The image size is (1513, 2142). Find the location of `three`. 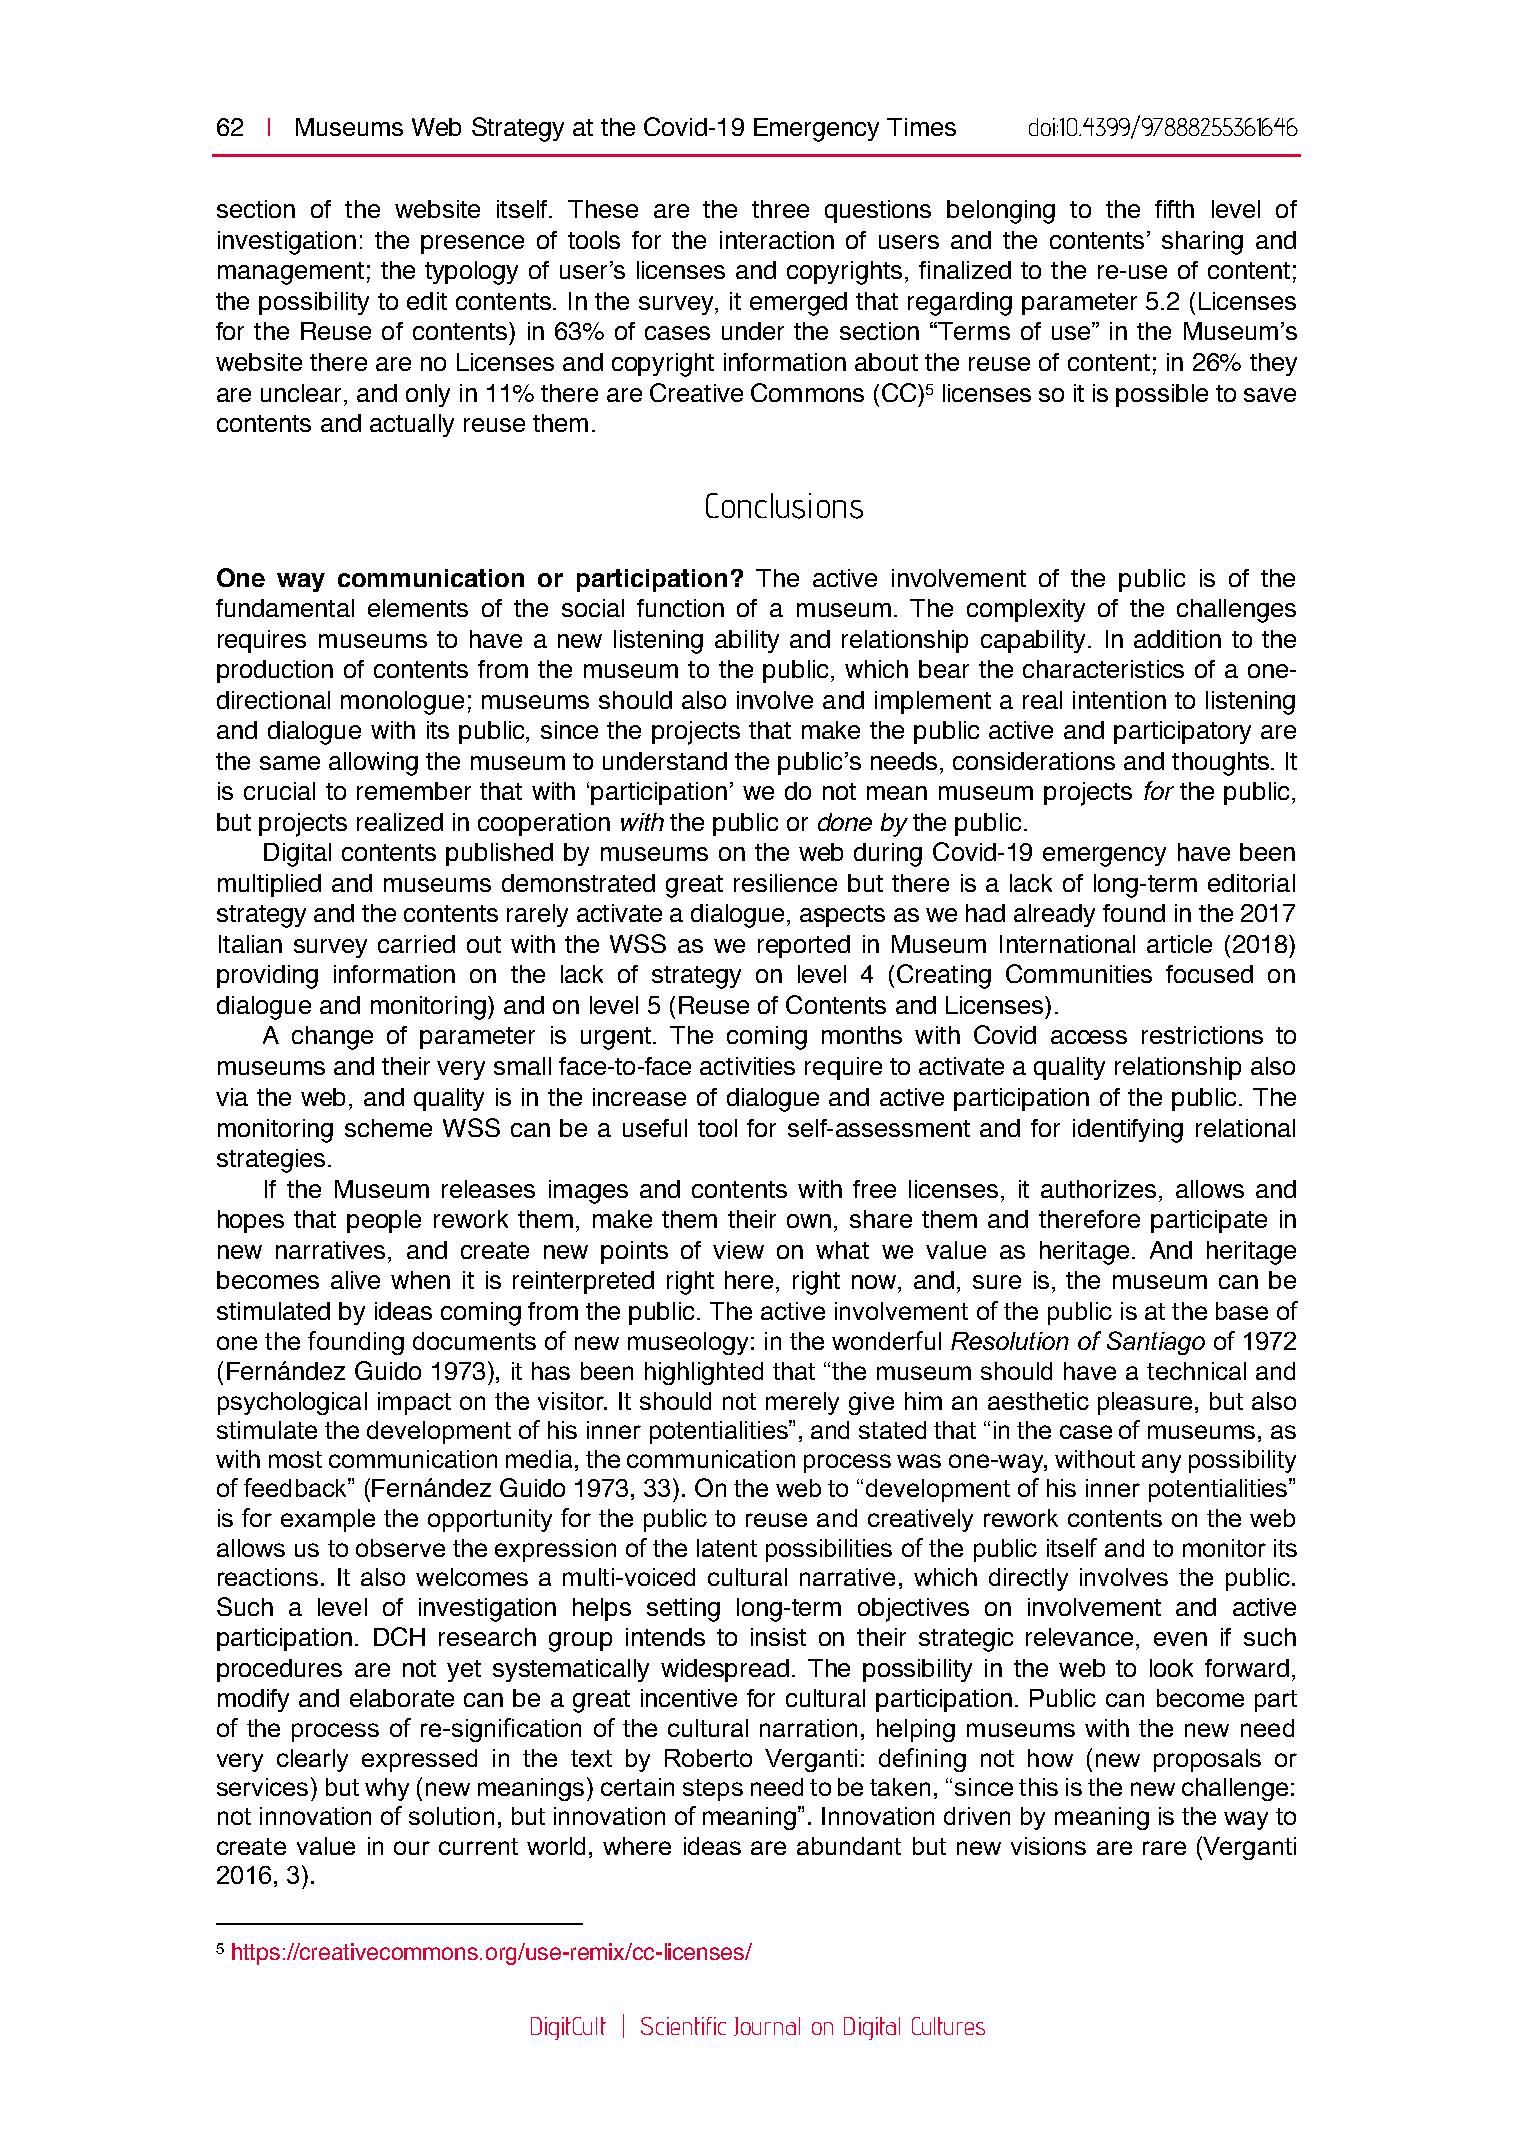

three is located at coordinates (780, 209).
